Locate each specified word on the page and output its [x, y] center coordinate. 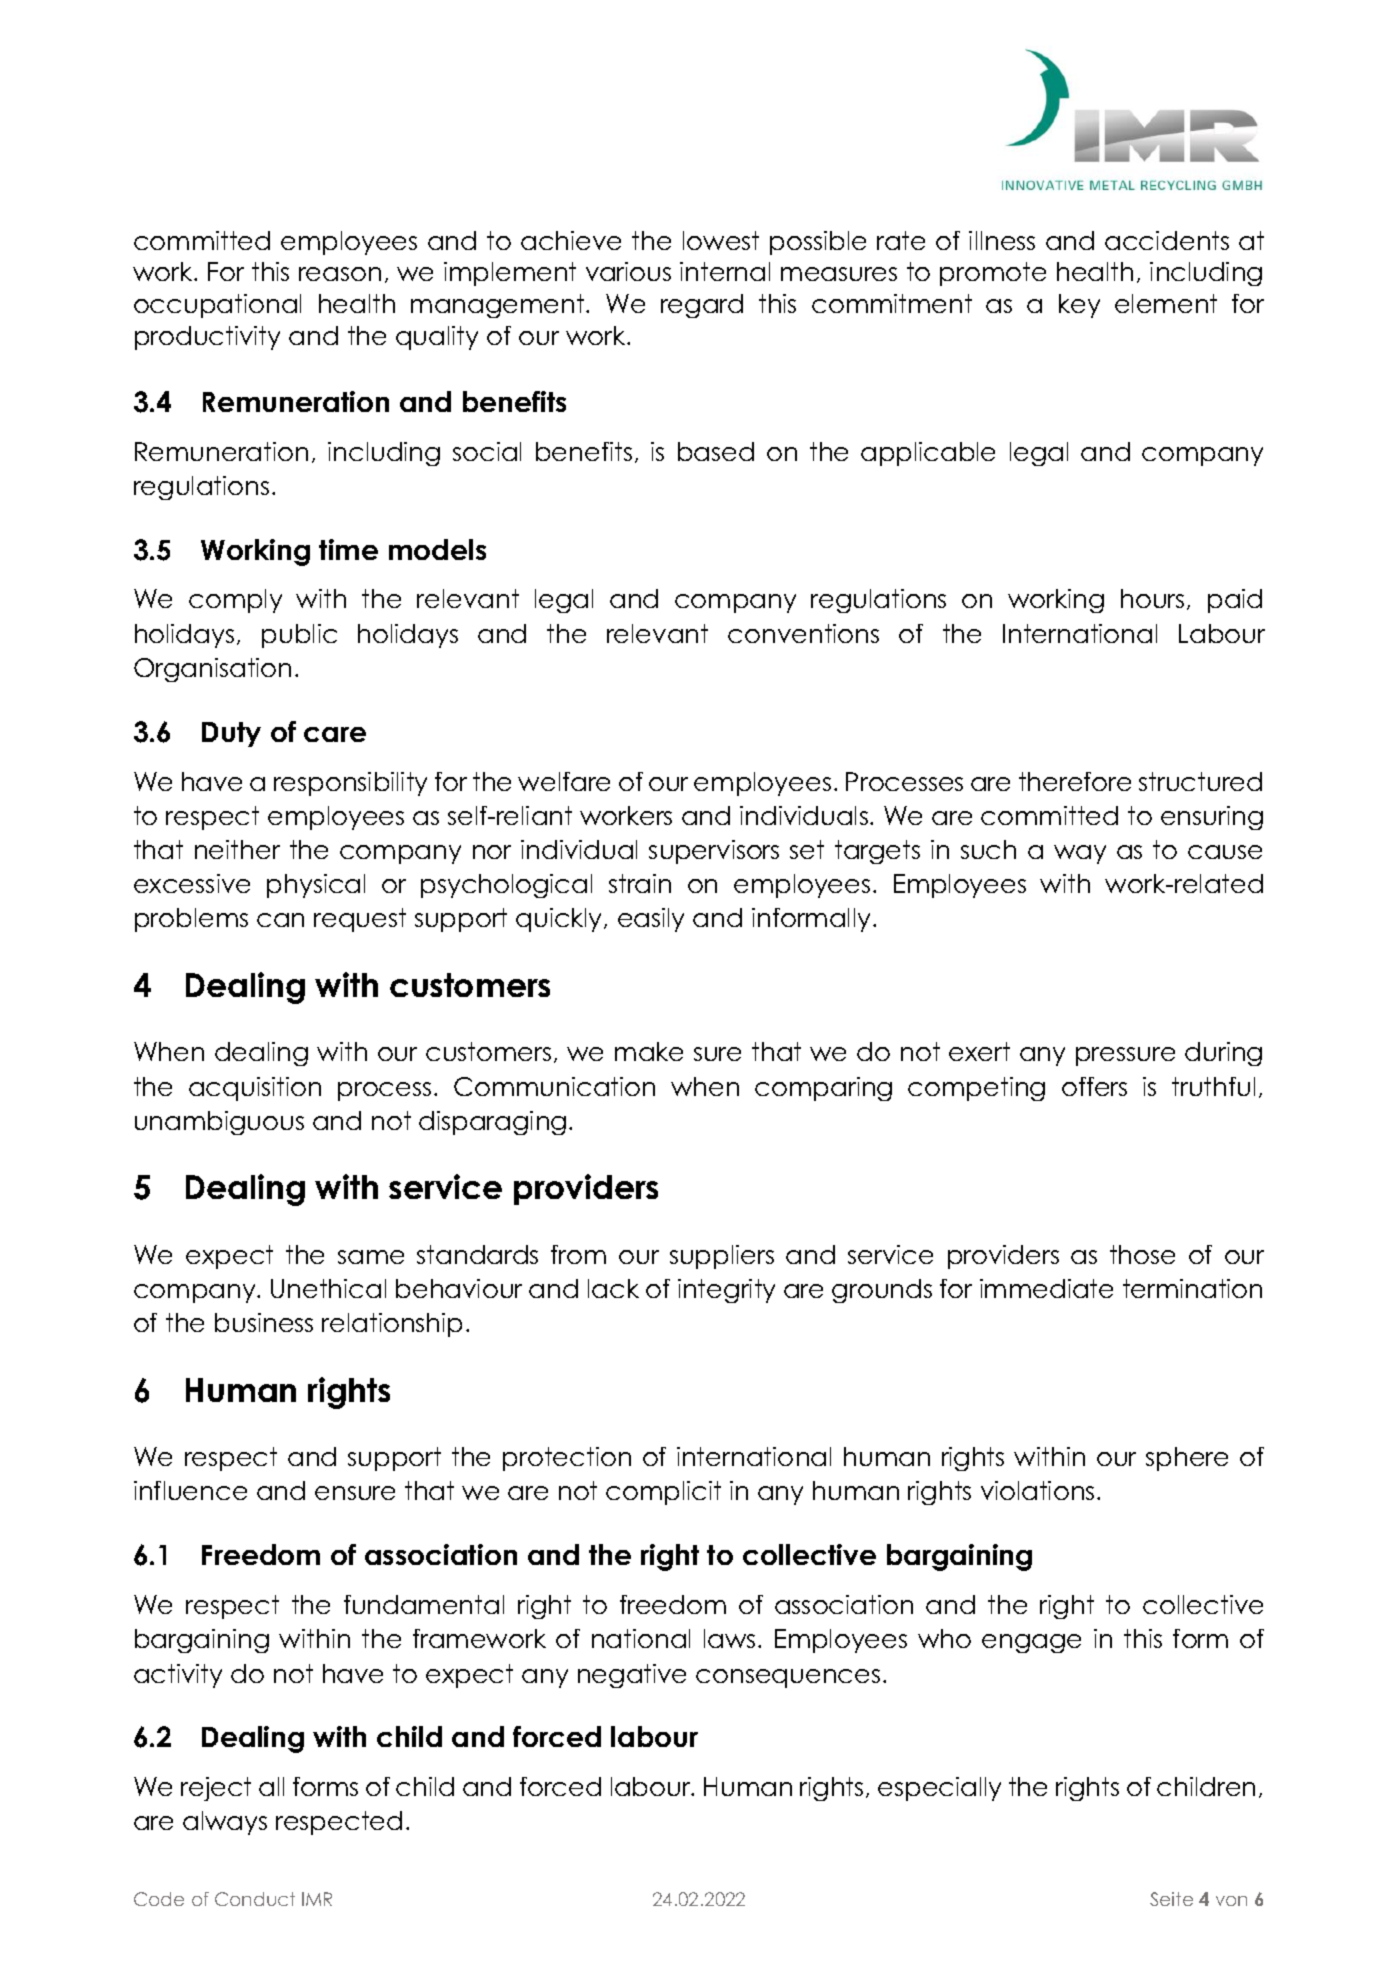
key [1079, 306]
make [649, 1051]
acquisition [255, 1089]
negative [632, 1676]
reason [340, 274]
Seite [1171, 1899]
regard [702, 306]
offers [1094, 1086]
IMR [317, 1899]
